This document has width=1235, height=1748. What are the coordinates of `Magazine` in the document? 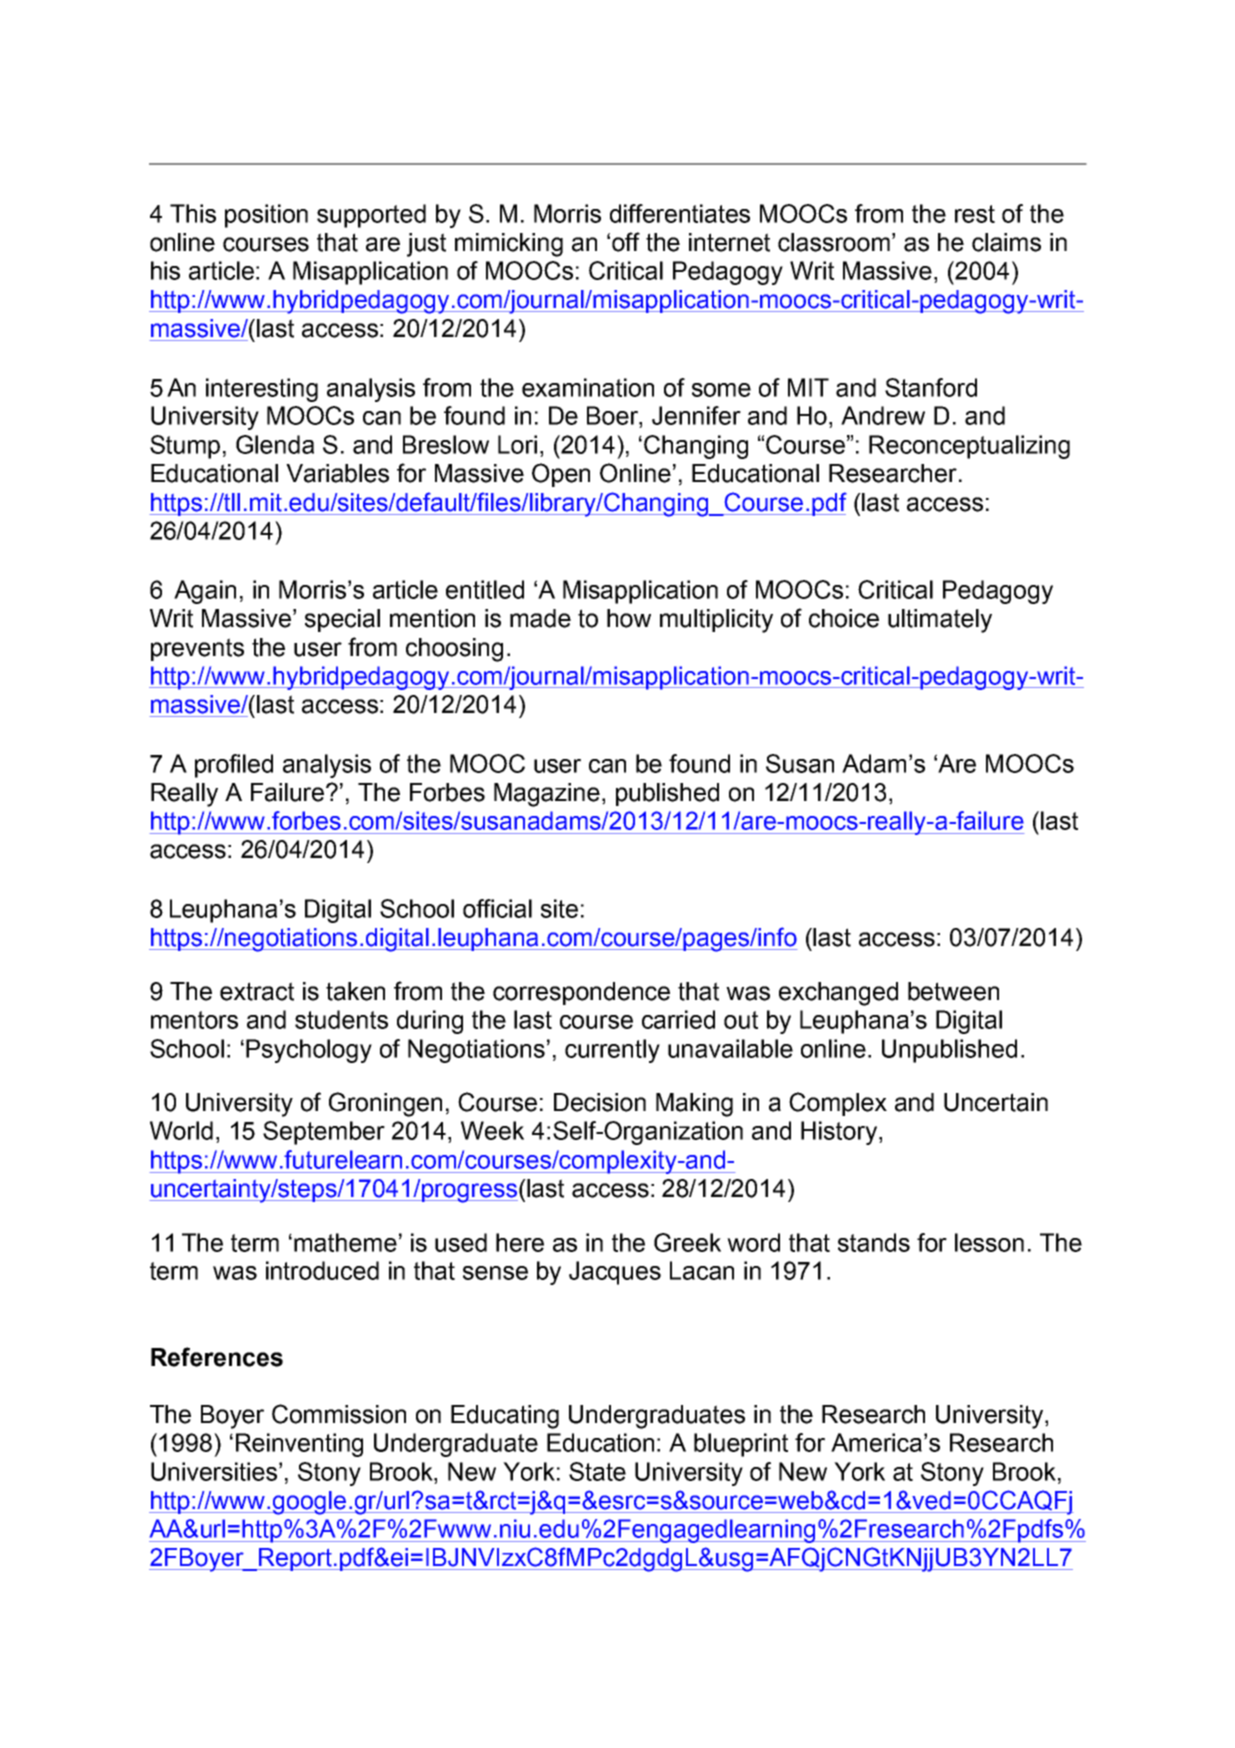 It's located at (547, 795).
